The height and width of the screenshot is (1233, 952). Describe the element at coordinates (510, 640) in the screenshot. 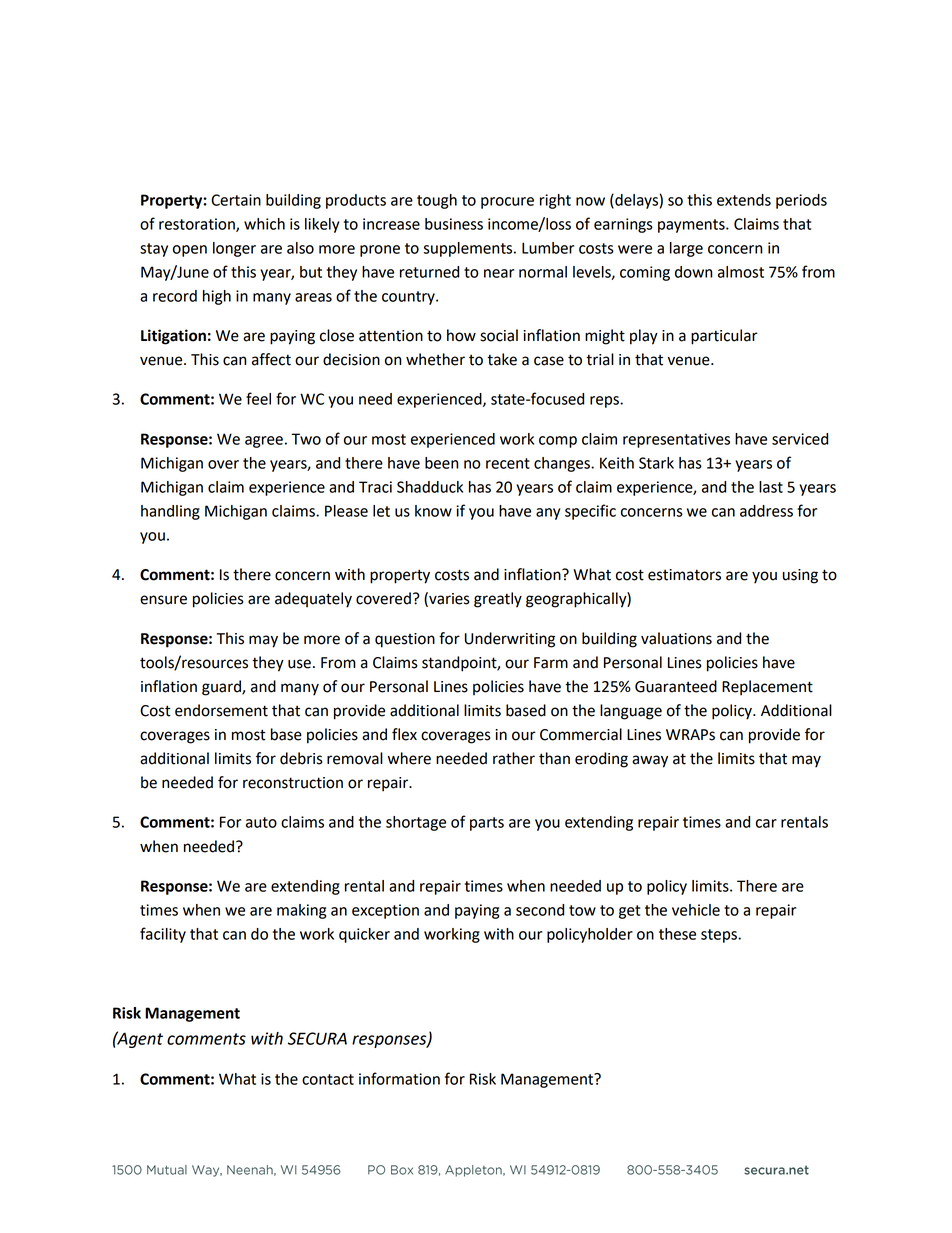

I see `Underwriting` at that location.
